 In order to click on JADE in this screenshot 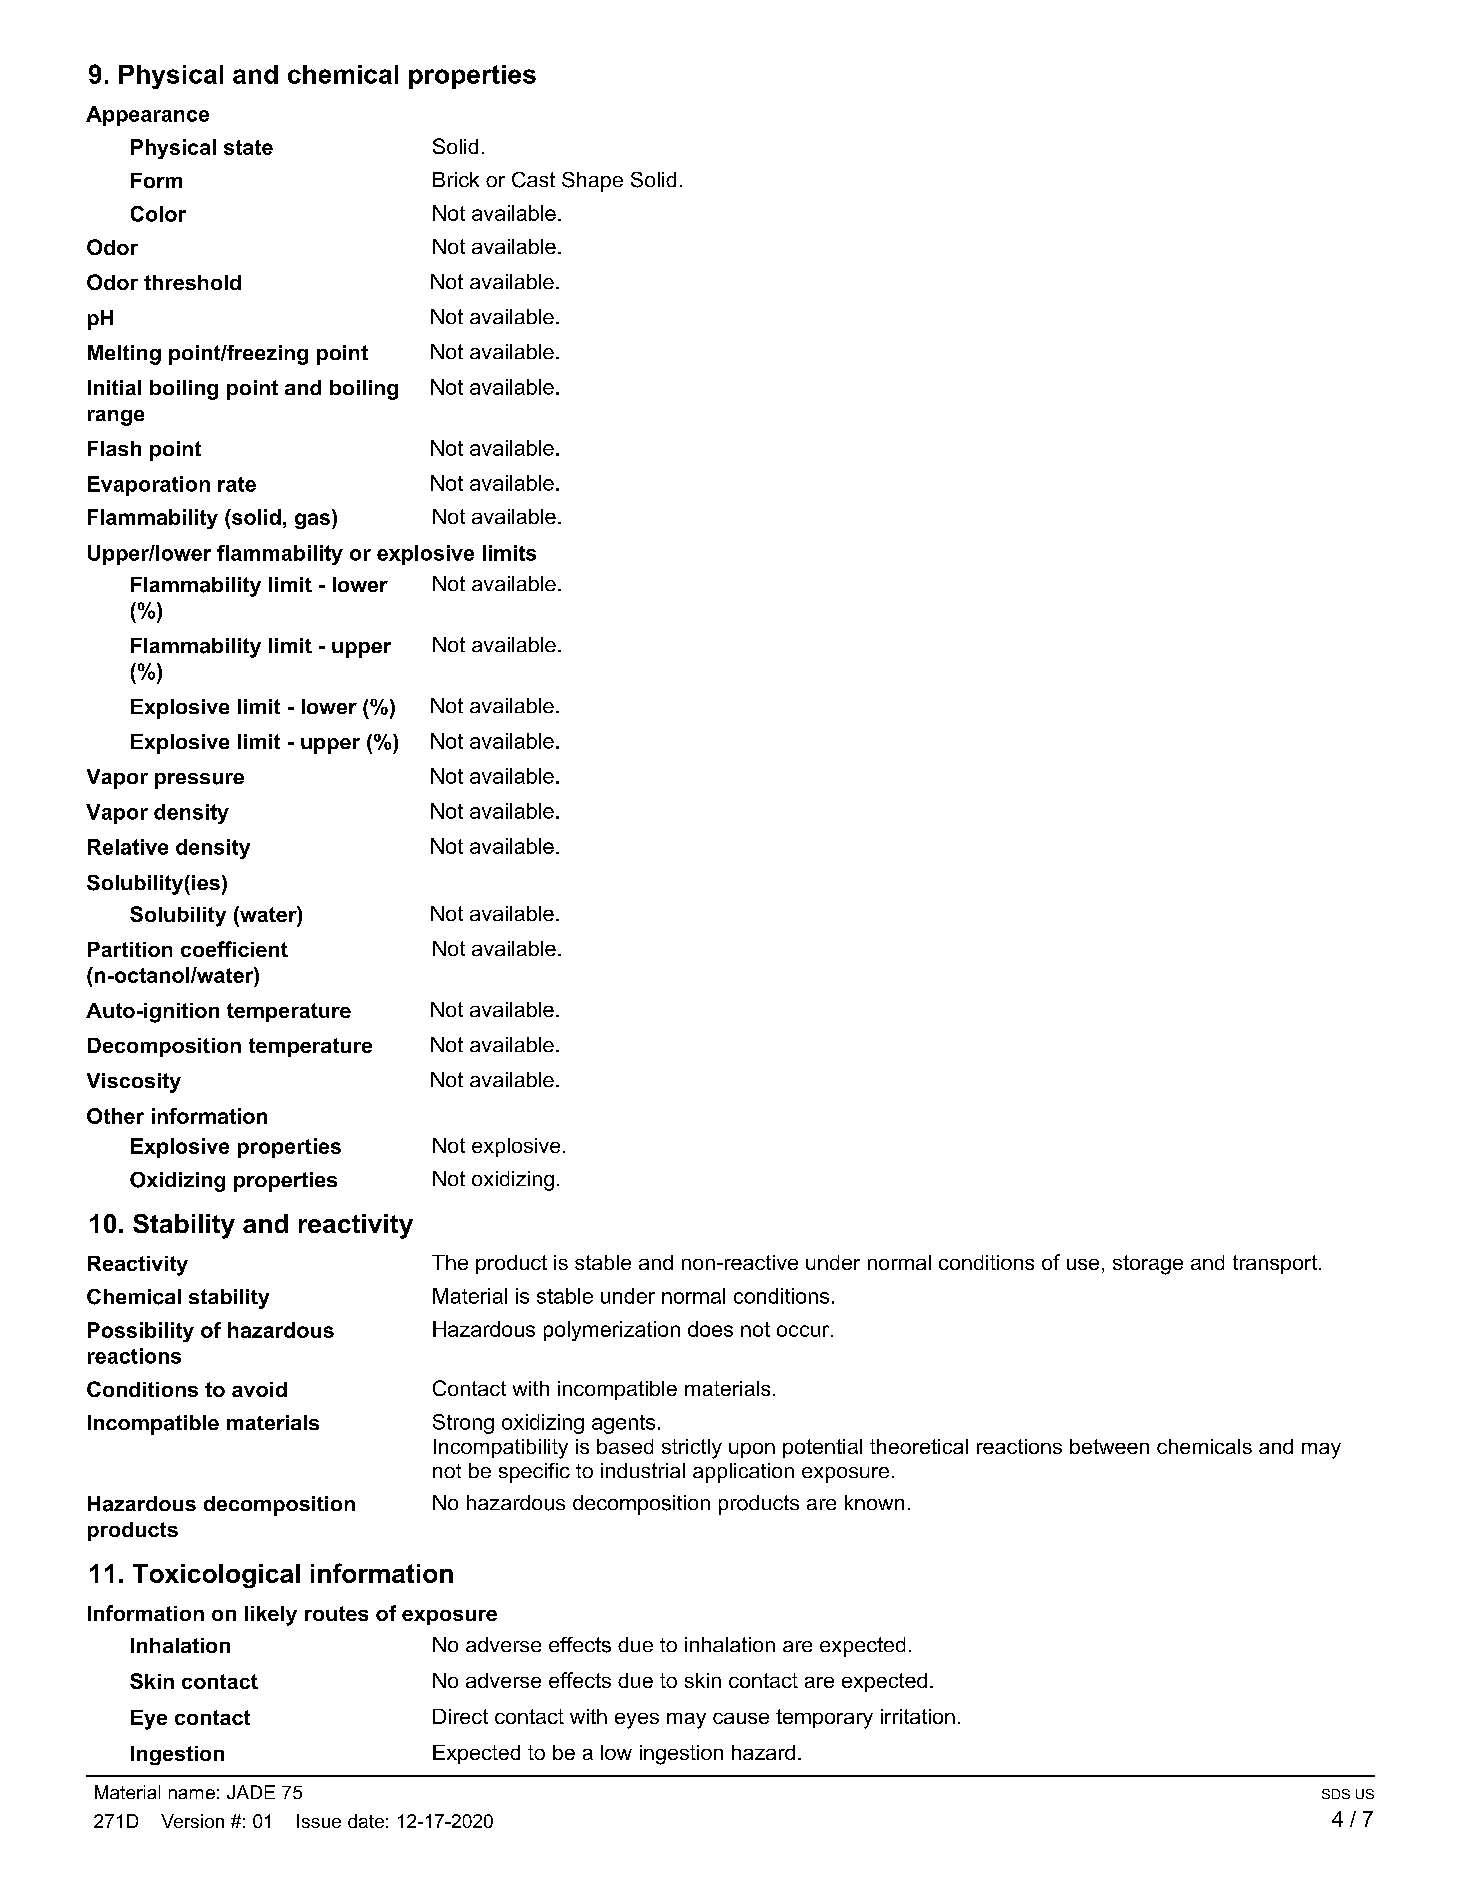, I will do `click(251, 1792)`.
